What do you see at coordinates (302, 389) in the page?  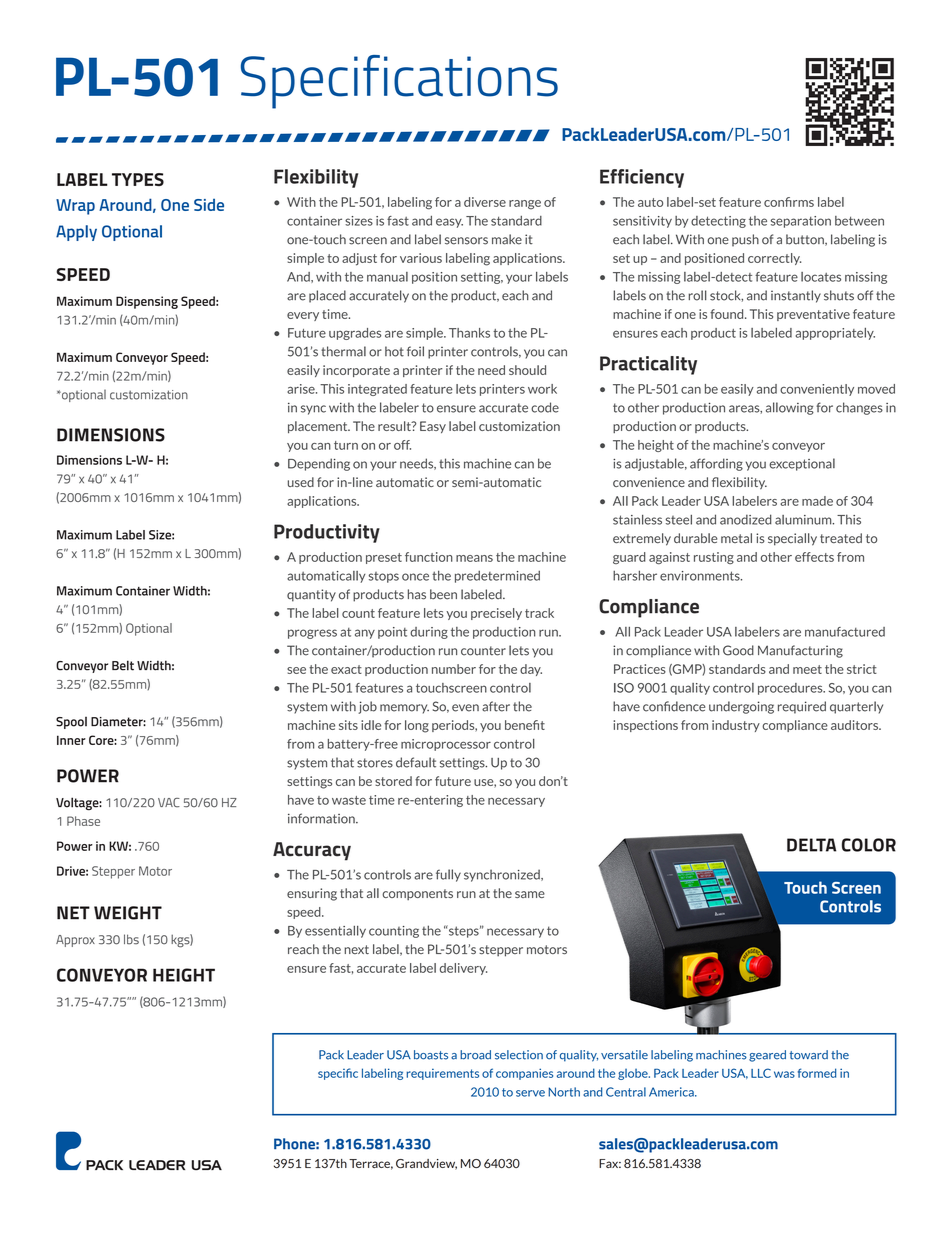 I see `arise` at bounding box center [302, 389].
